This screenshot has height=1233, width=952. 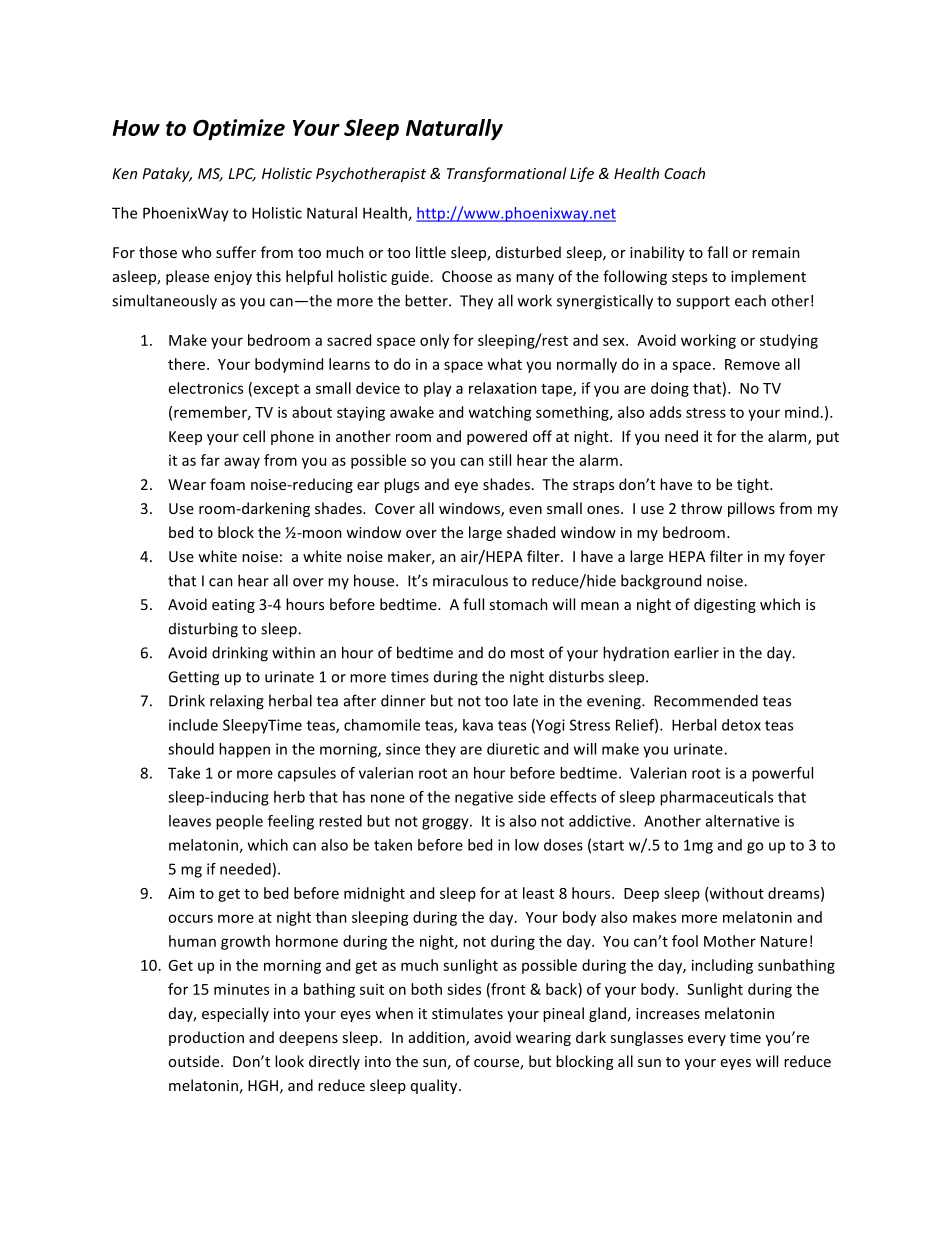 What do you see at coordinates (438, 1038) in the screenshot?
I see `addition` at bounding box center [438, 1038].
